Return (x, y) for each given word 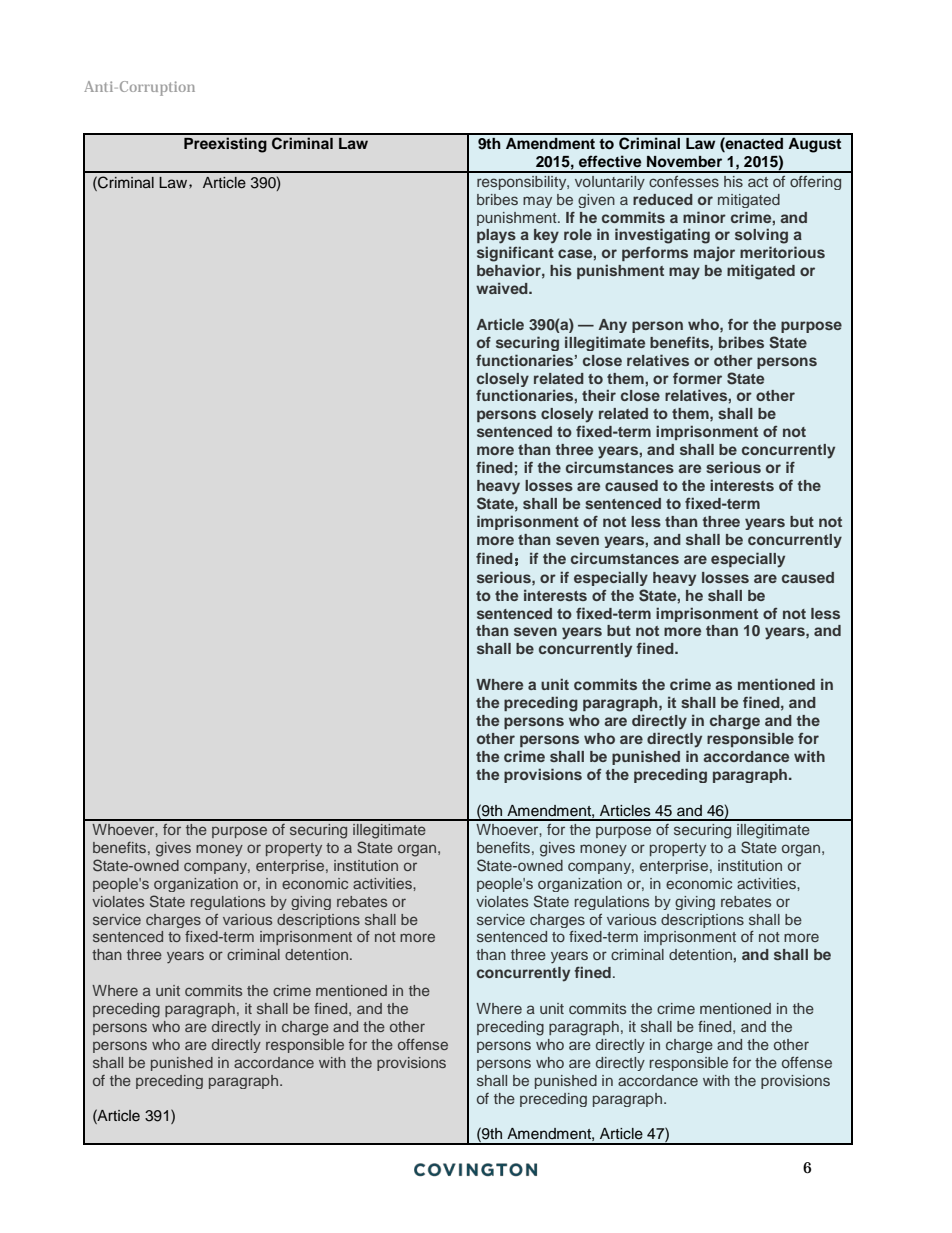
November (684, 161)
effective (610, 161)
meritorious (782, 252)
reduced (663, 199)
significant (515, 254)
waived (503, 288)
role (578, 234)
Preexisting (225, 145)
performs (655, 254)
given (596, 201)
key (546, 236)
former (697, 378)
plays (496, 236)
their (599, 395)
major (714, 254)
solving (761, 236)
